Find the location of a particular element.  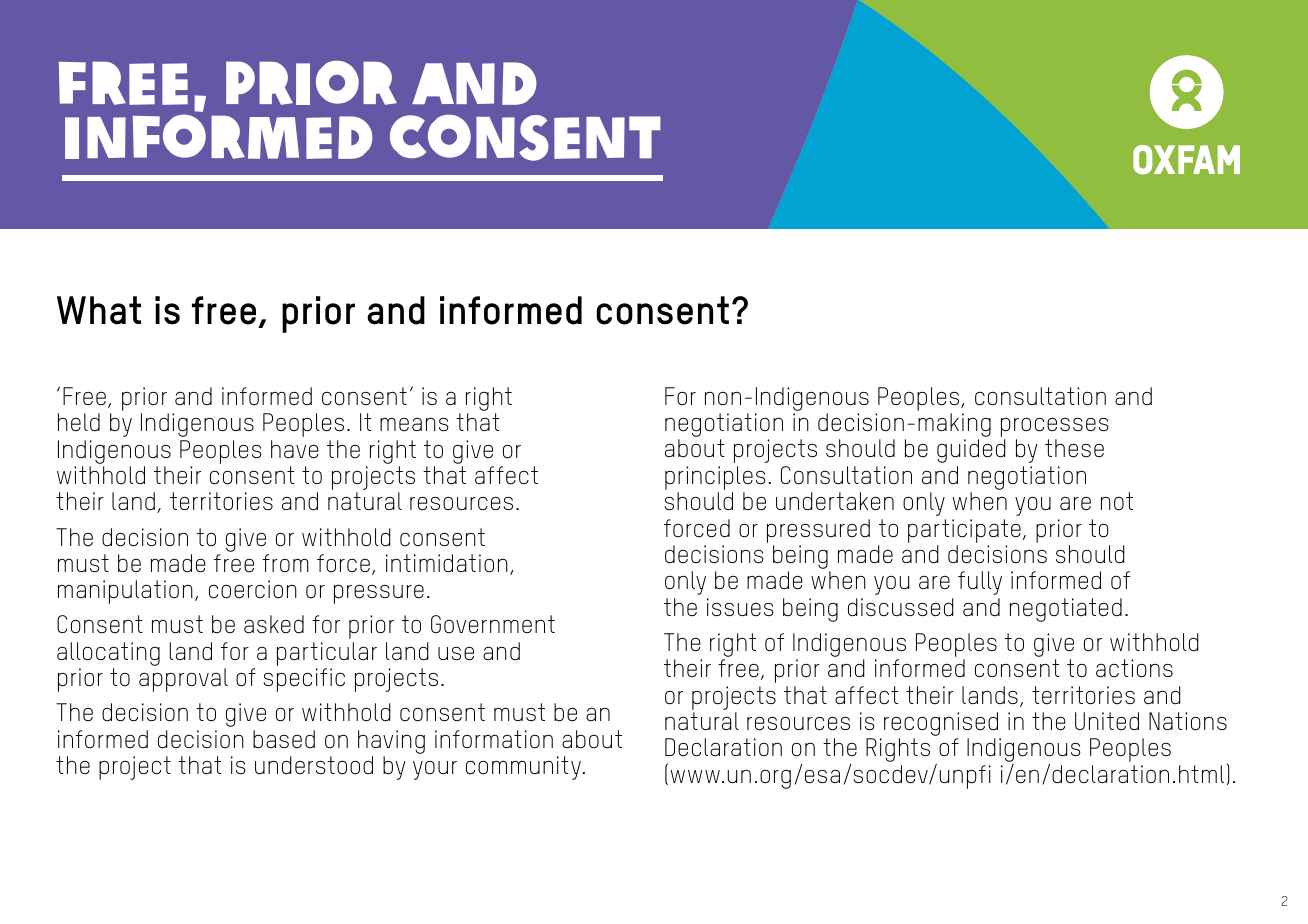

intimidation is located at coordinates (447, 563).
